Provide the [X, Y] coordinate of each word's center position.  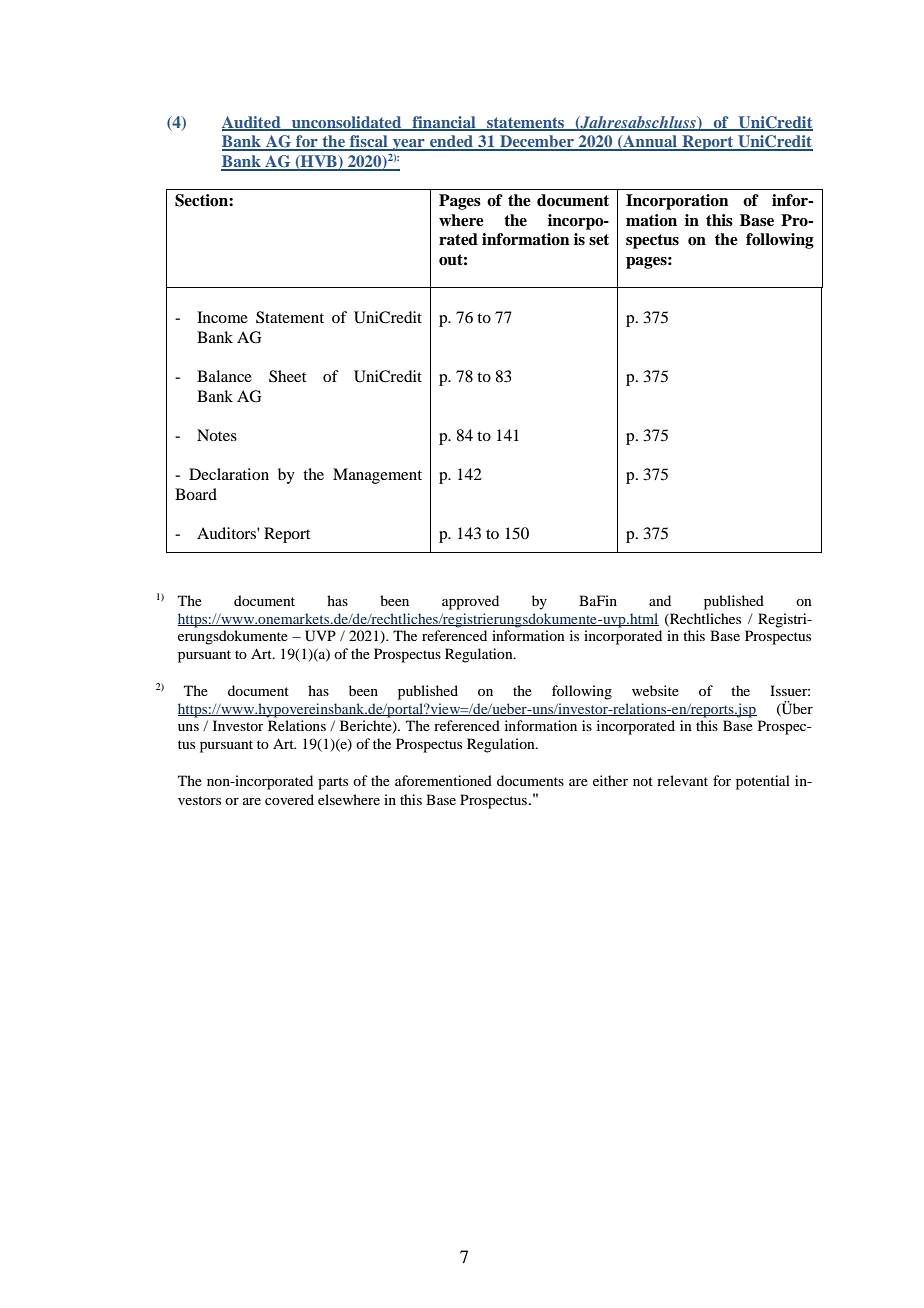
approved [470, 602]
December [537, 142]
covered [289, 799]
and [660, 600]
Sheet [287, 376]
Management [377, 476]
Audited [252, 123]
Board [196, 494]
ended [452, 142]
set [599, 240]
